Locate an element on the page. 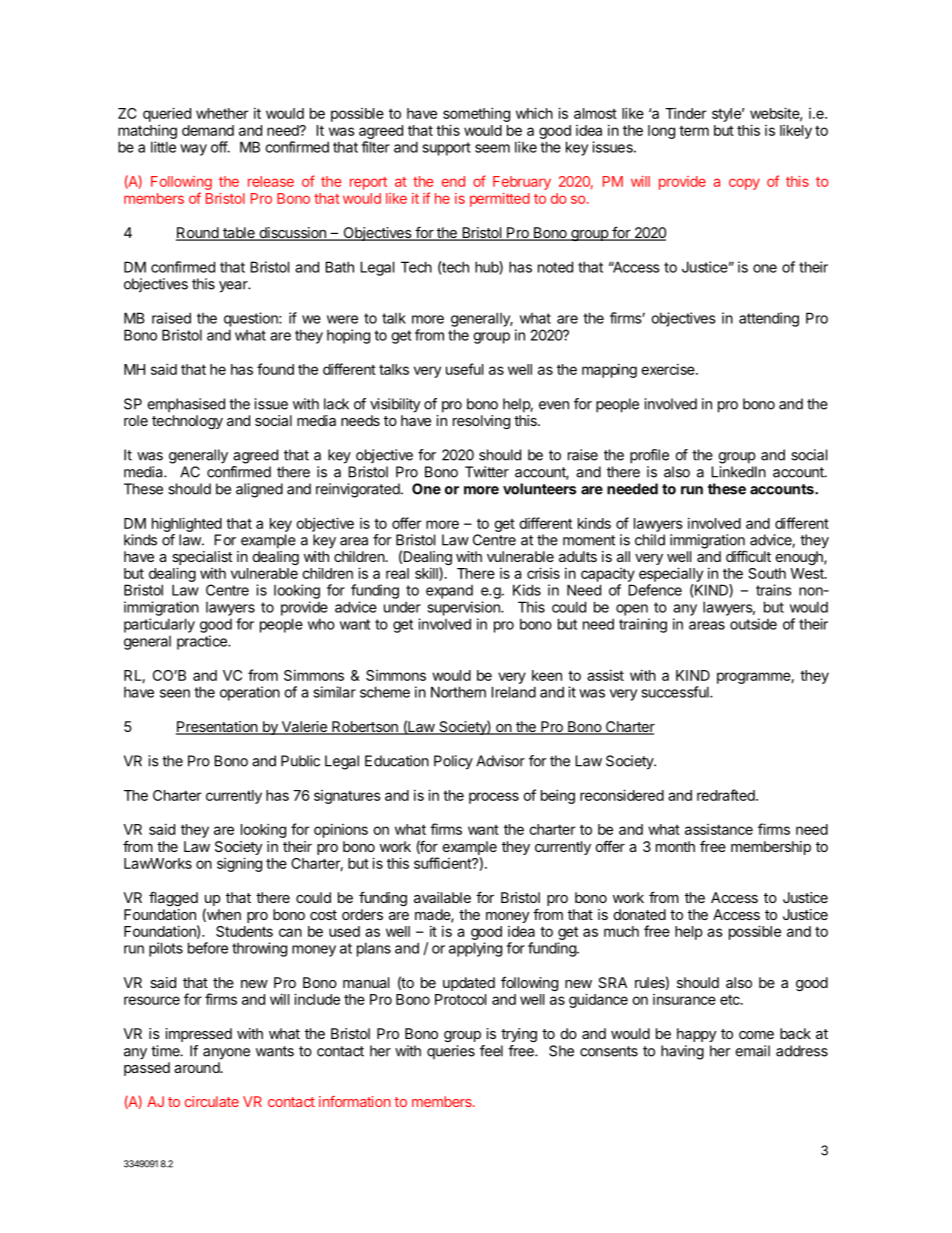  seem is located at coordinates (492, 148).
